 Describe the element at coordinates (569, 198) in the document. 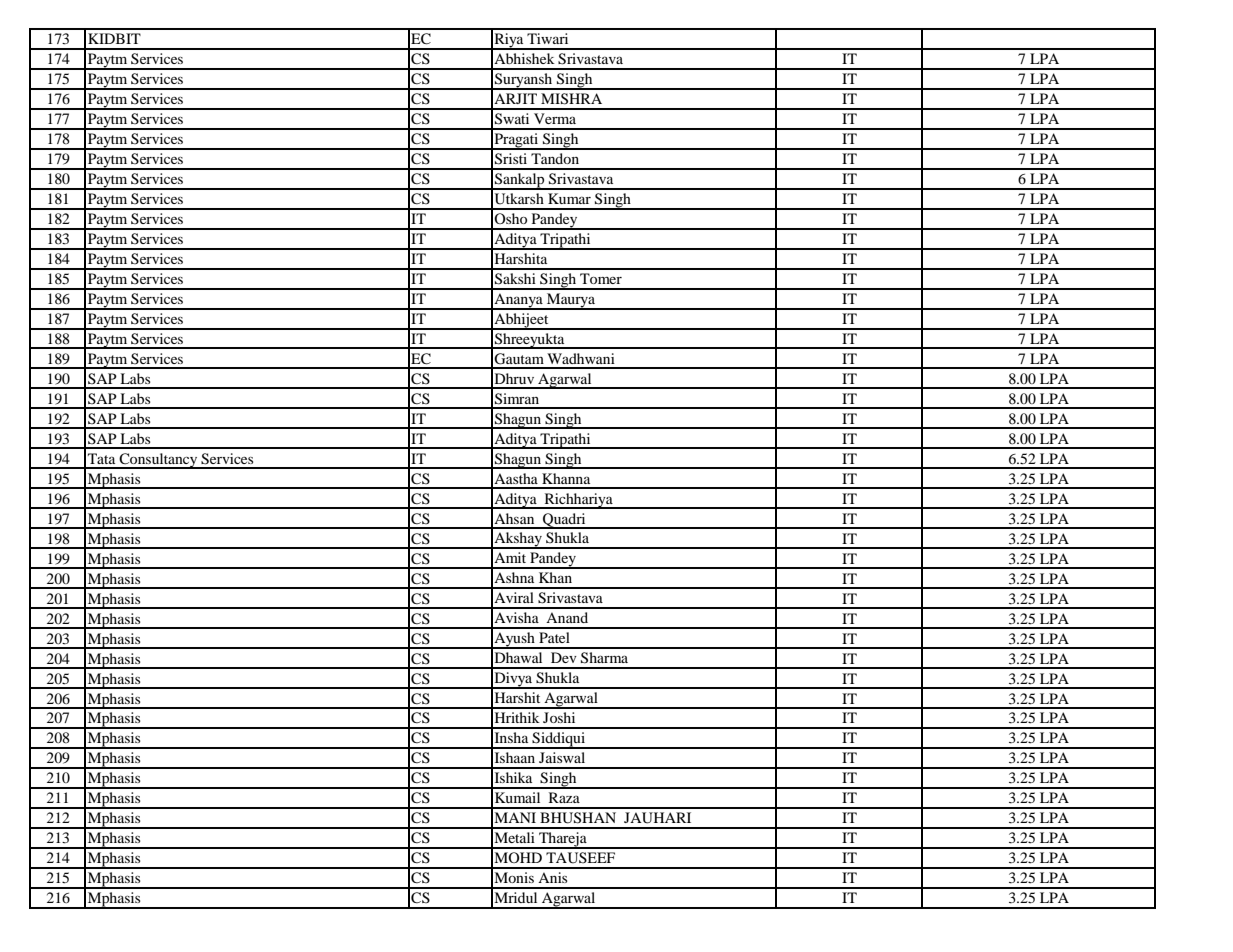

I see `Kumar` at that location.
